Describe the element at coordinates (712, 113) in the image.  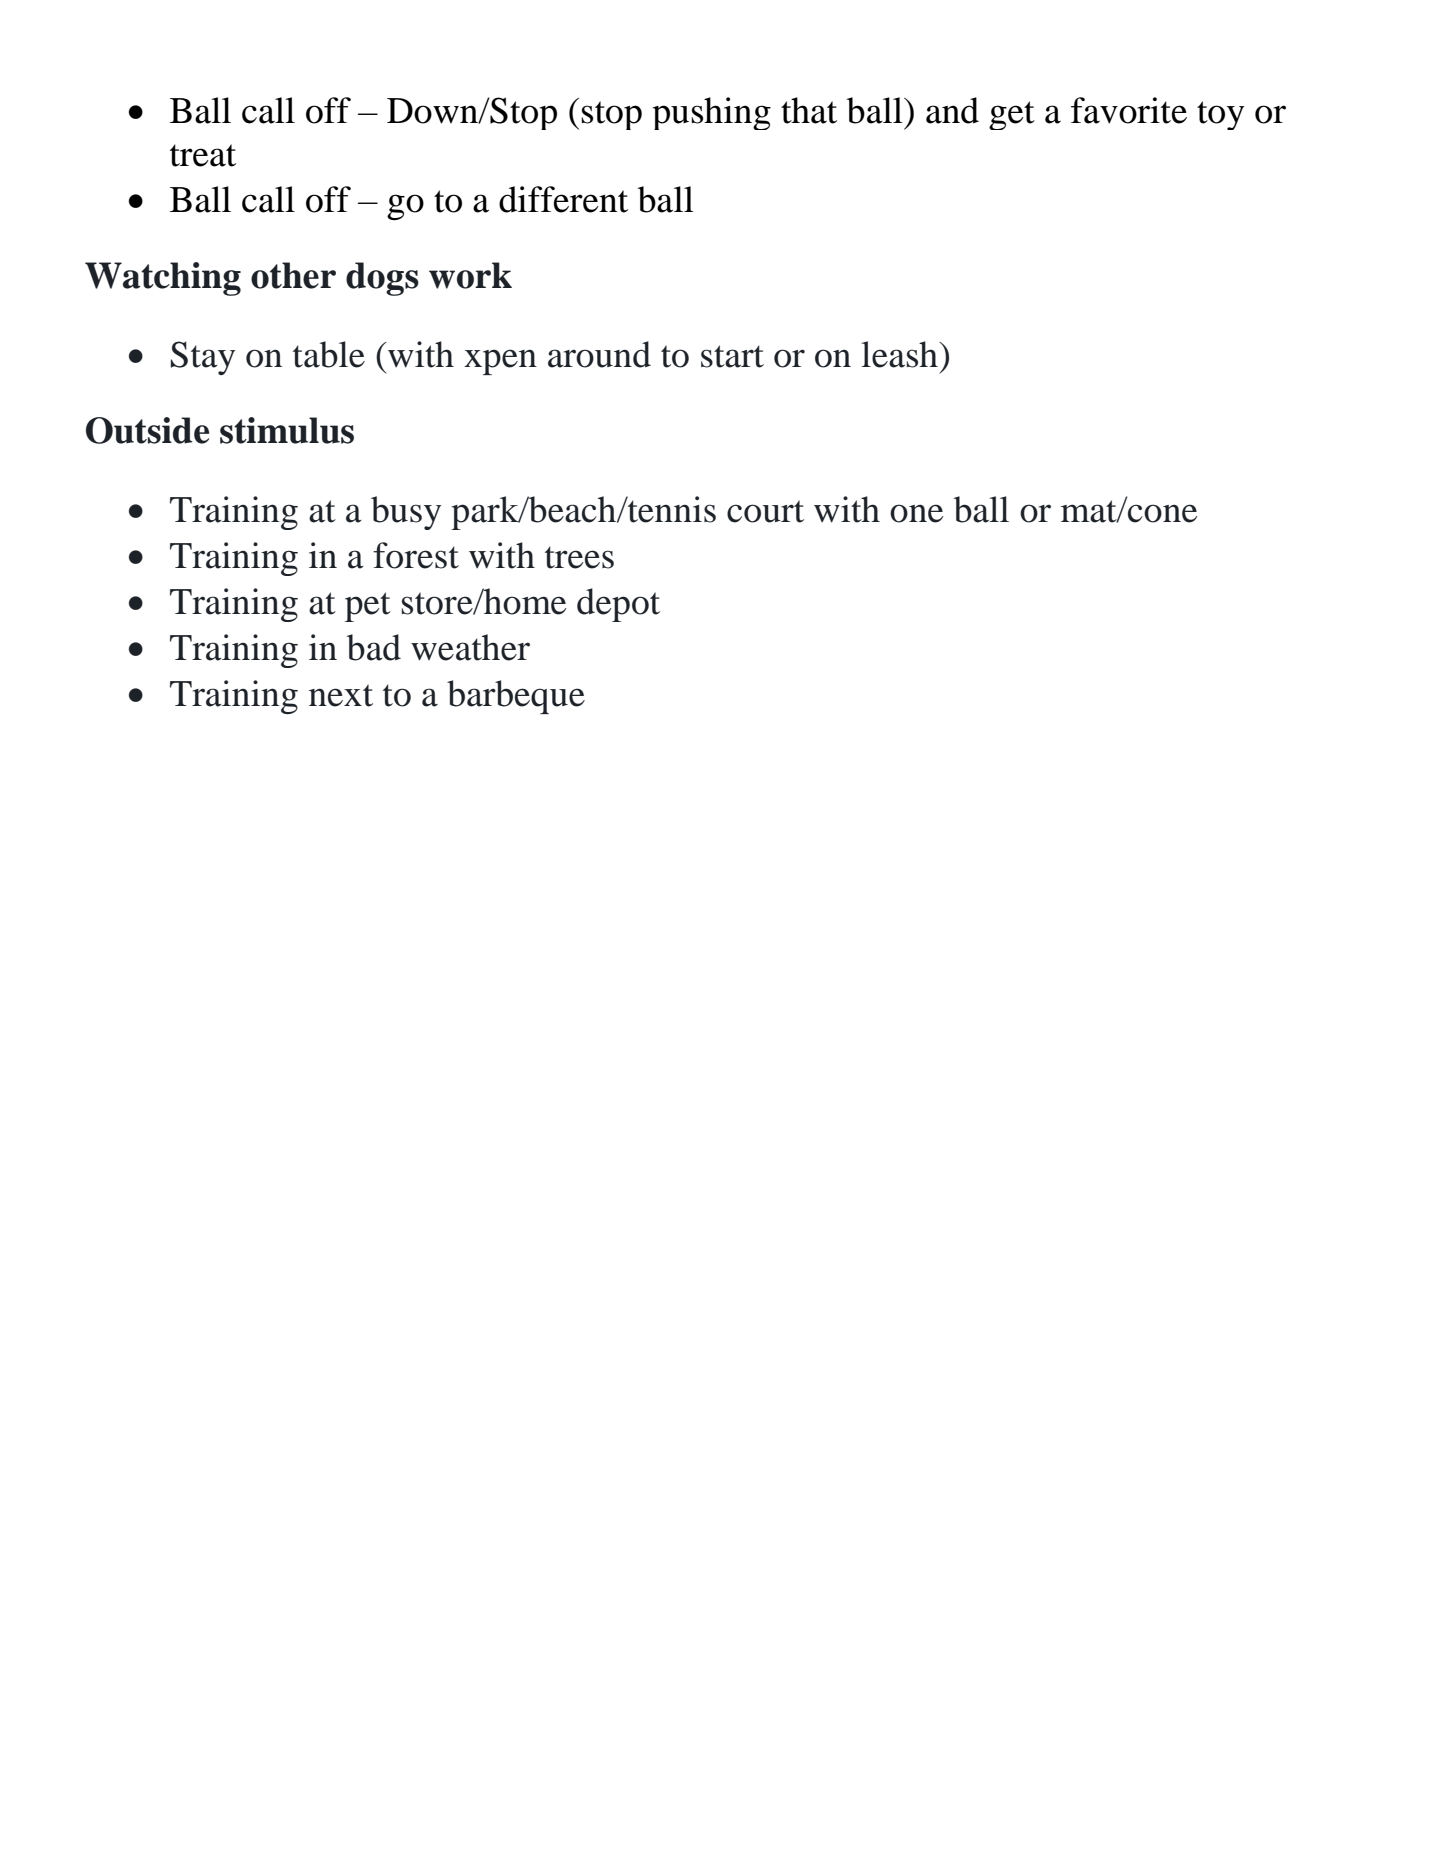
I see `pushing` at that location.
